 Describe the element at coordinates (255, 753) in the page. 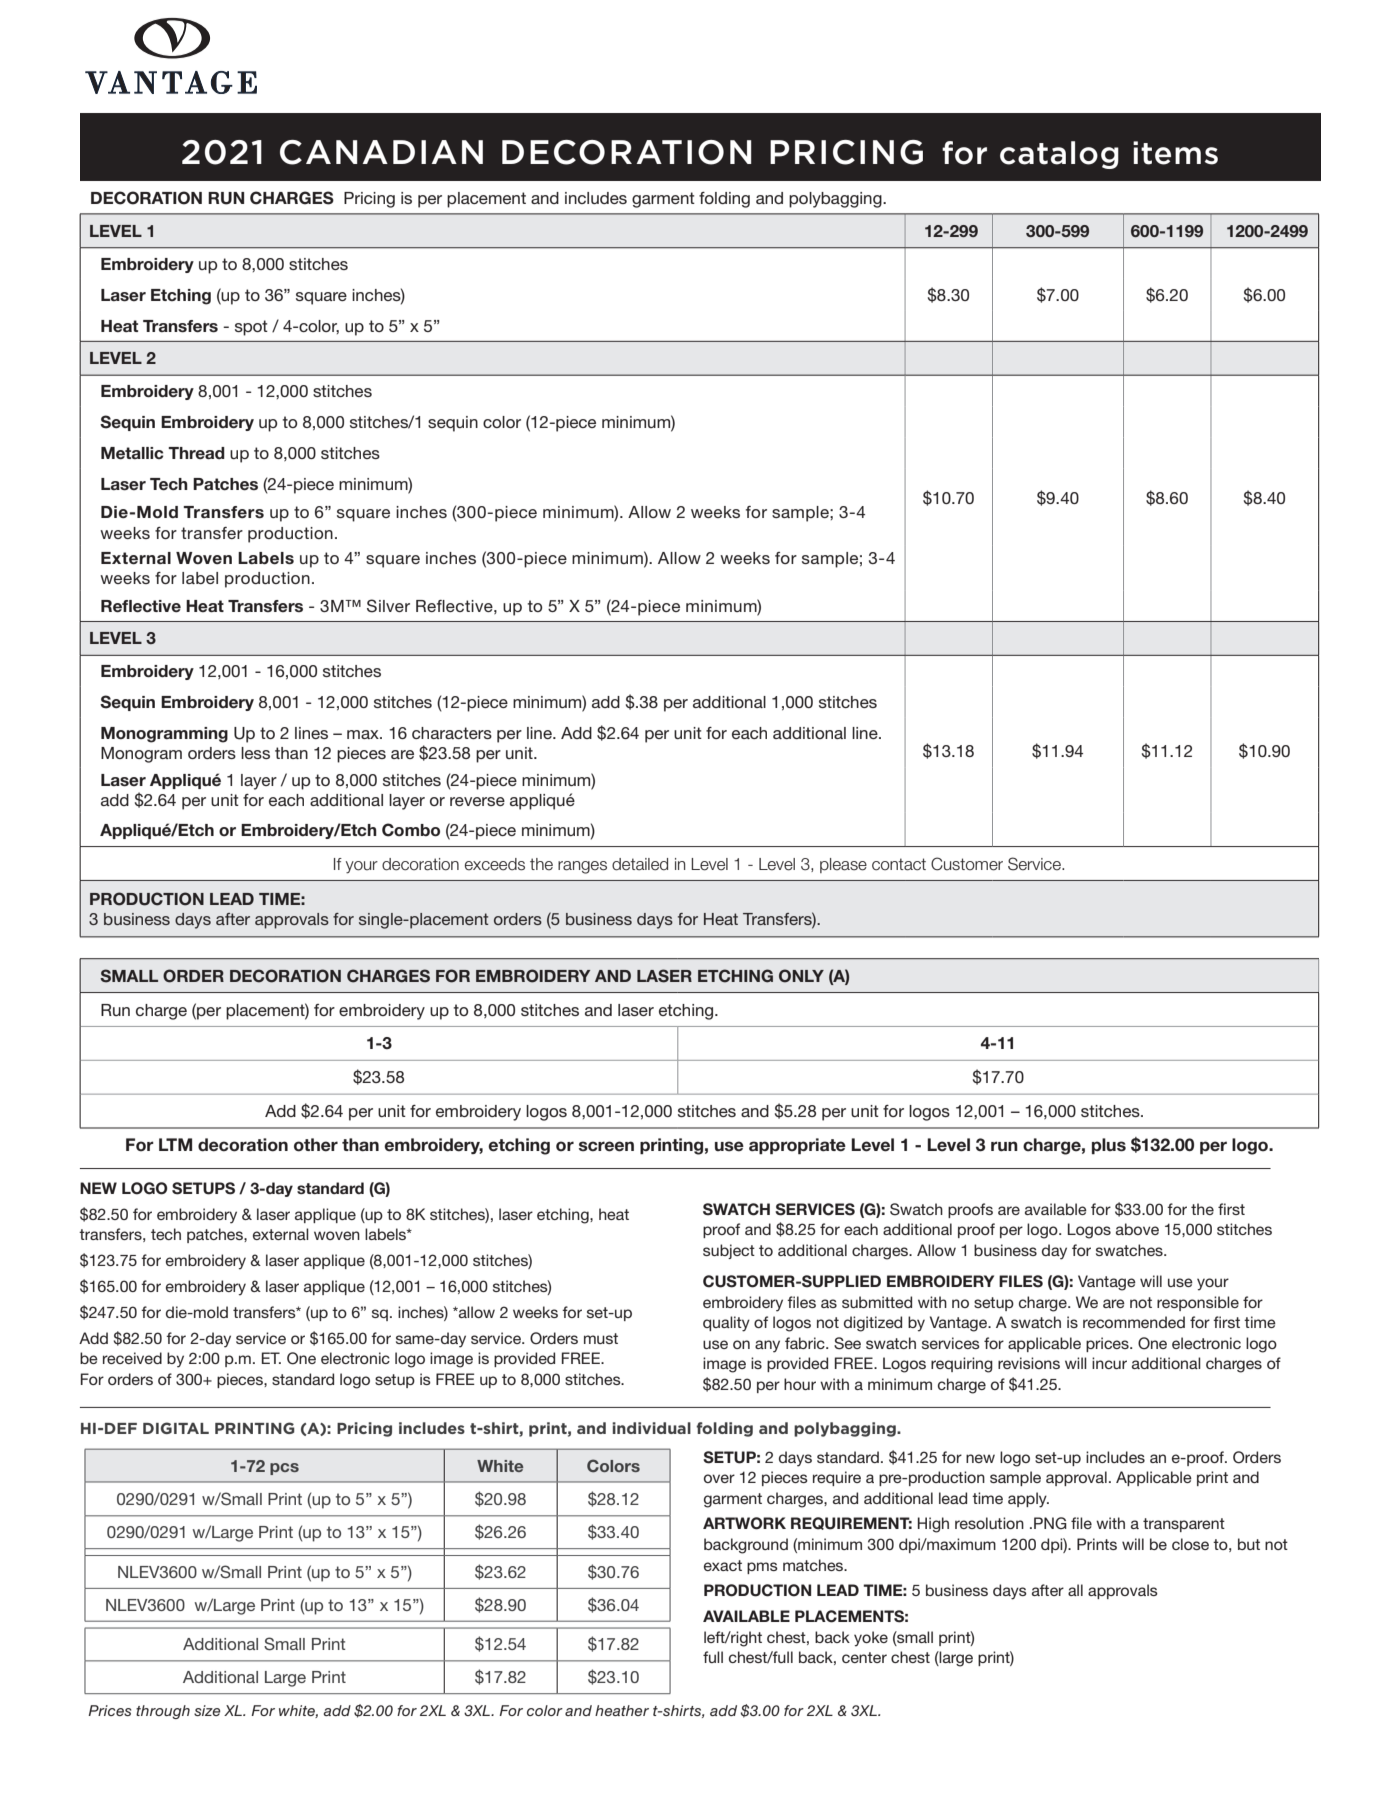

I see `less` at that location.
